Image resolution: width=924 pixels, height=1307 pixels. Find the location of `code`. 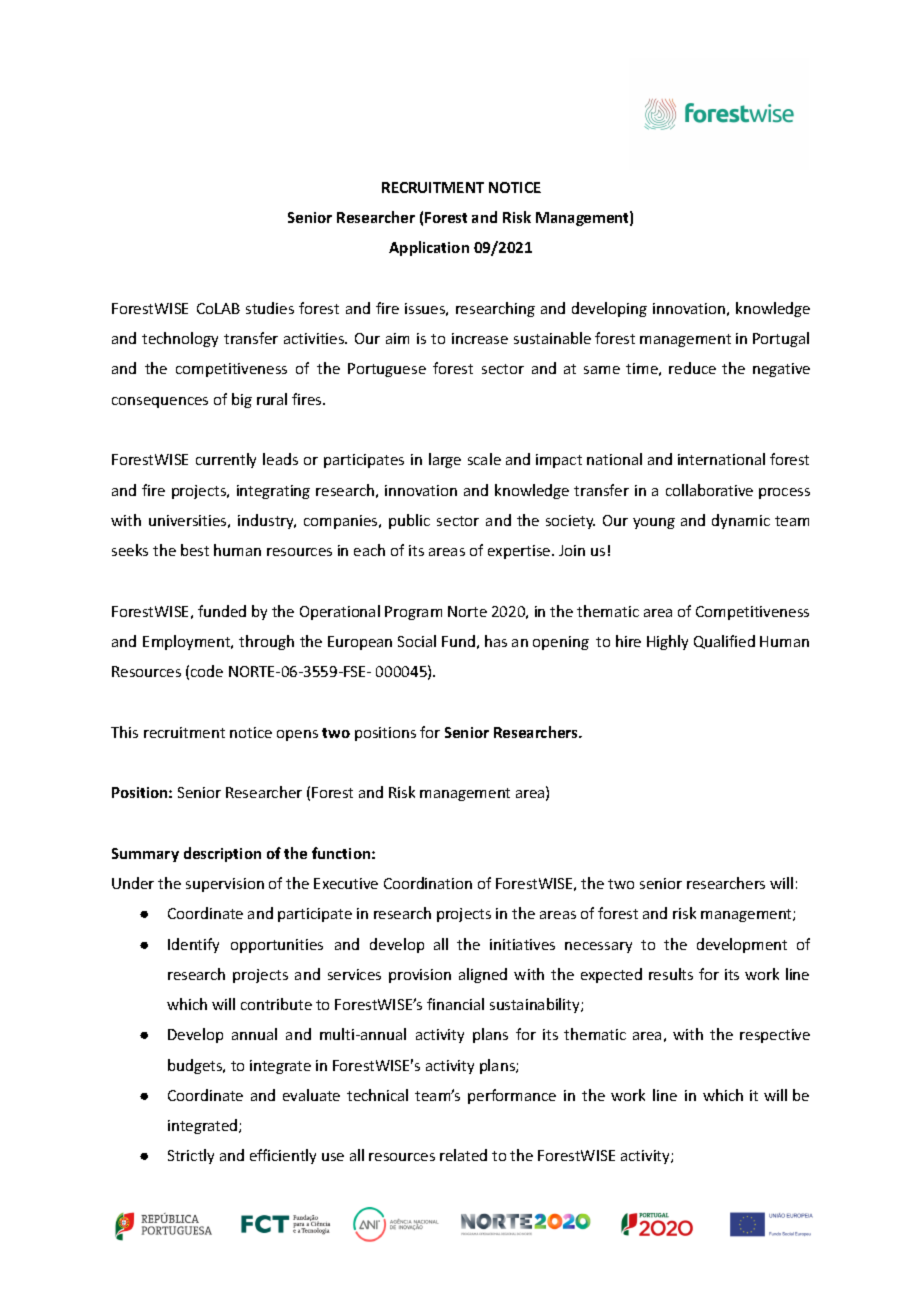

code is located at coordinates (207, 671).
